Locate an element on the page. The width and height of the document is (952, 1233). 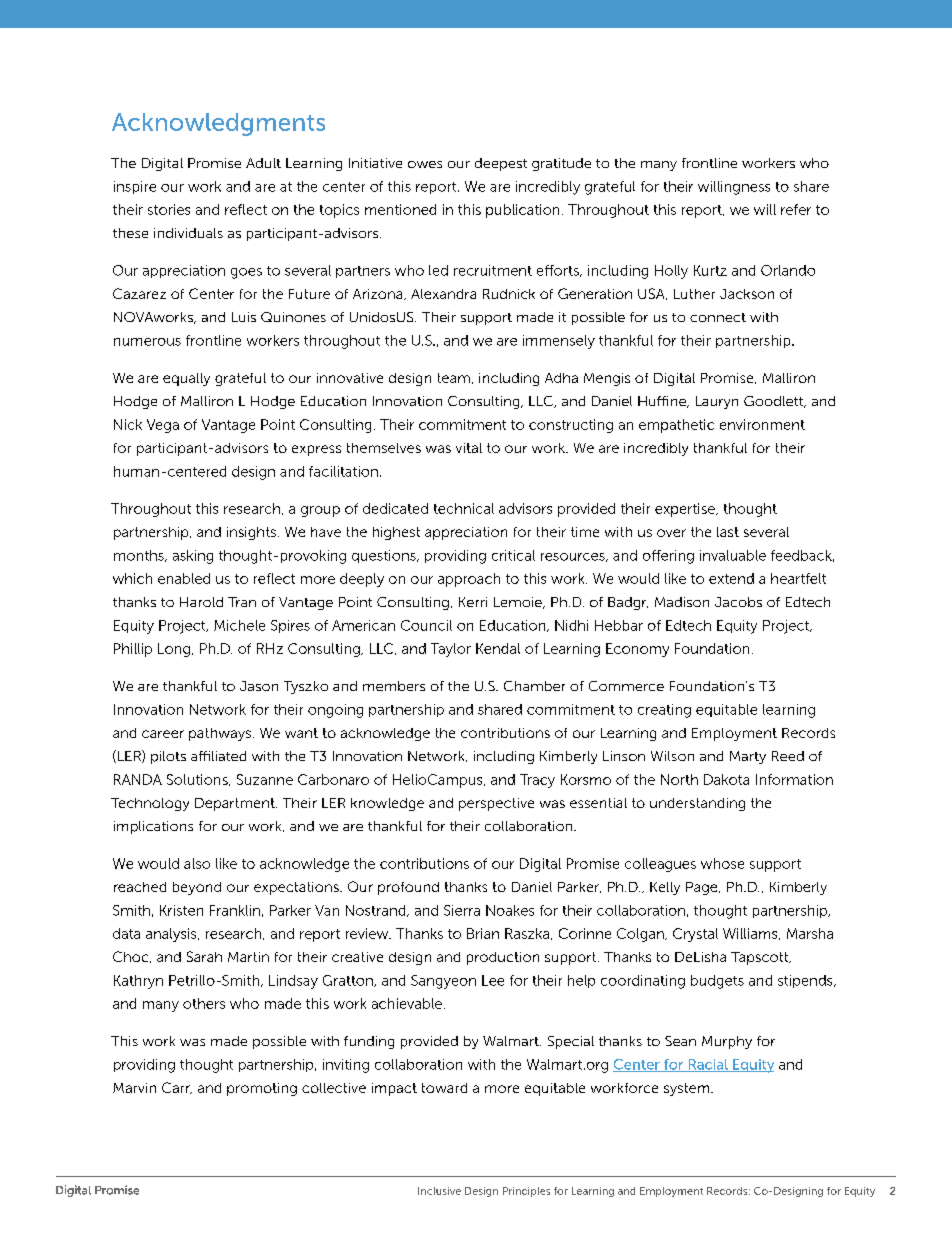
Carr is located at coordinates (177, 1088).
